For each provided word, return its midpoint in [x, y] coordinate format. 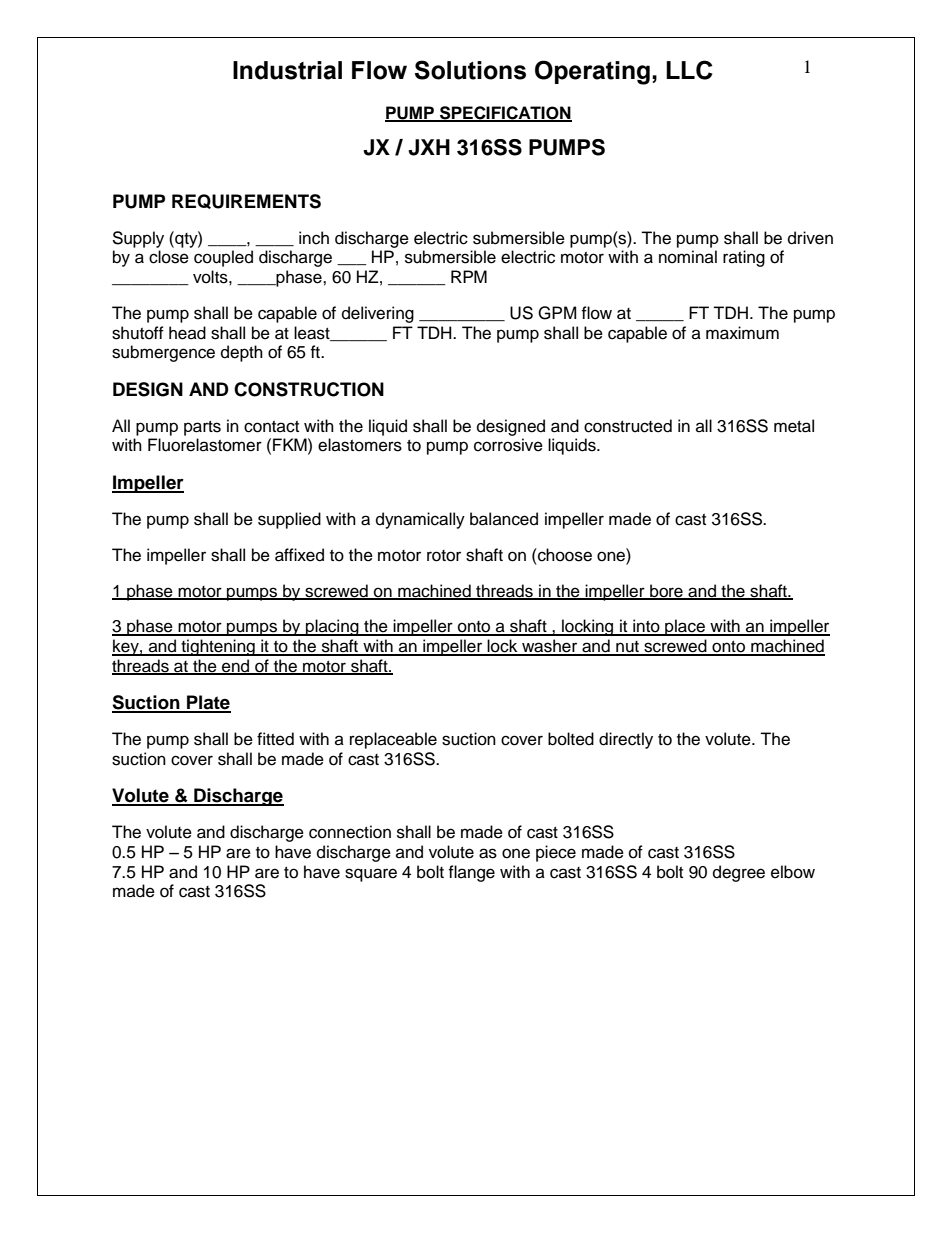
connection [350, 832]
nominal [688, 257]
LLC [689, 70]
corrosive [508, 445]
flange [471, 873]
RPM [469, 276]
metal [794, 426]
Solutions [470, 70]
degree [739, 873]
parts [202, 428]
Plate [208, 703]
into [646, 627]
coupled [223, 258]
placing [332, 627]
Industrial [287, 70]
